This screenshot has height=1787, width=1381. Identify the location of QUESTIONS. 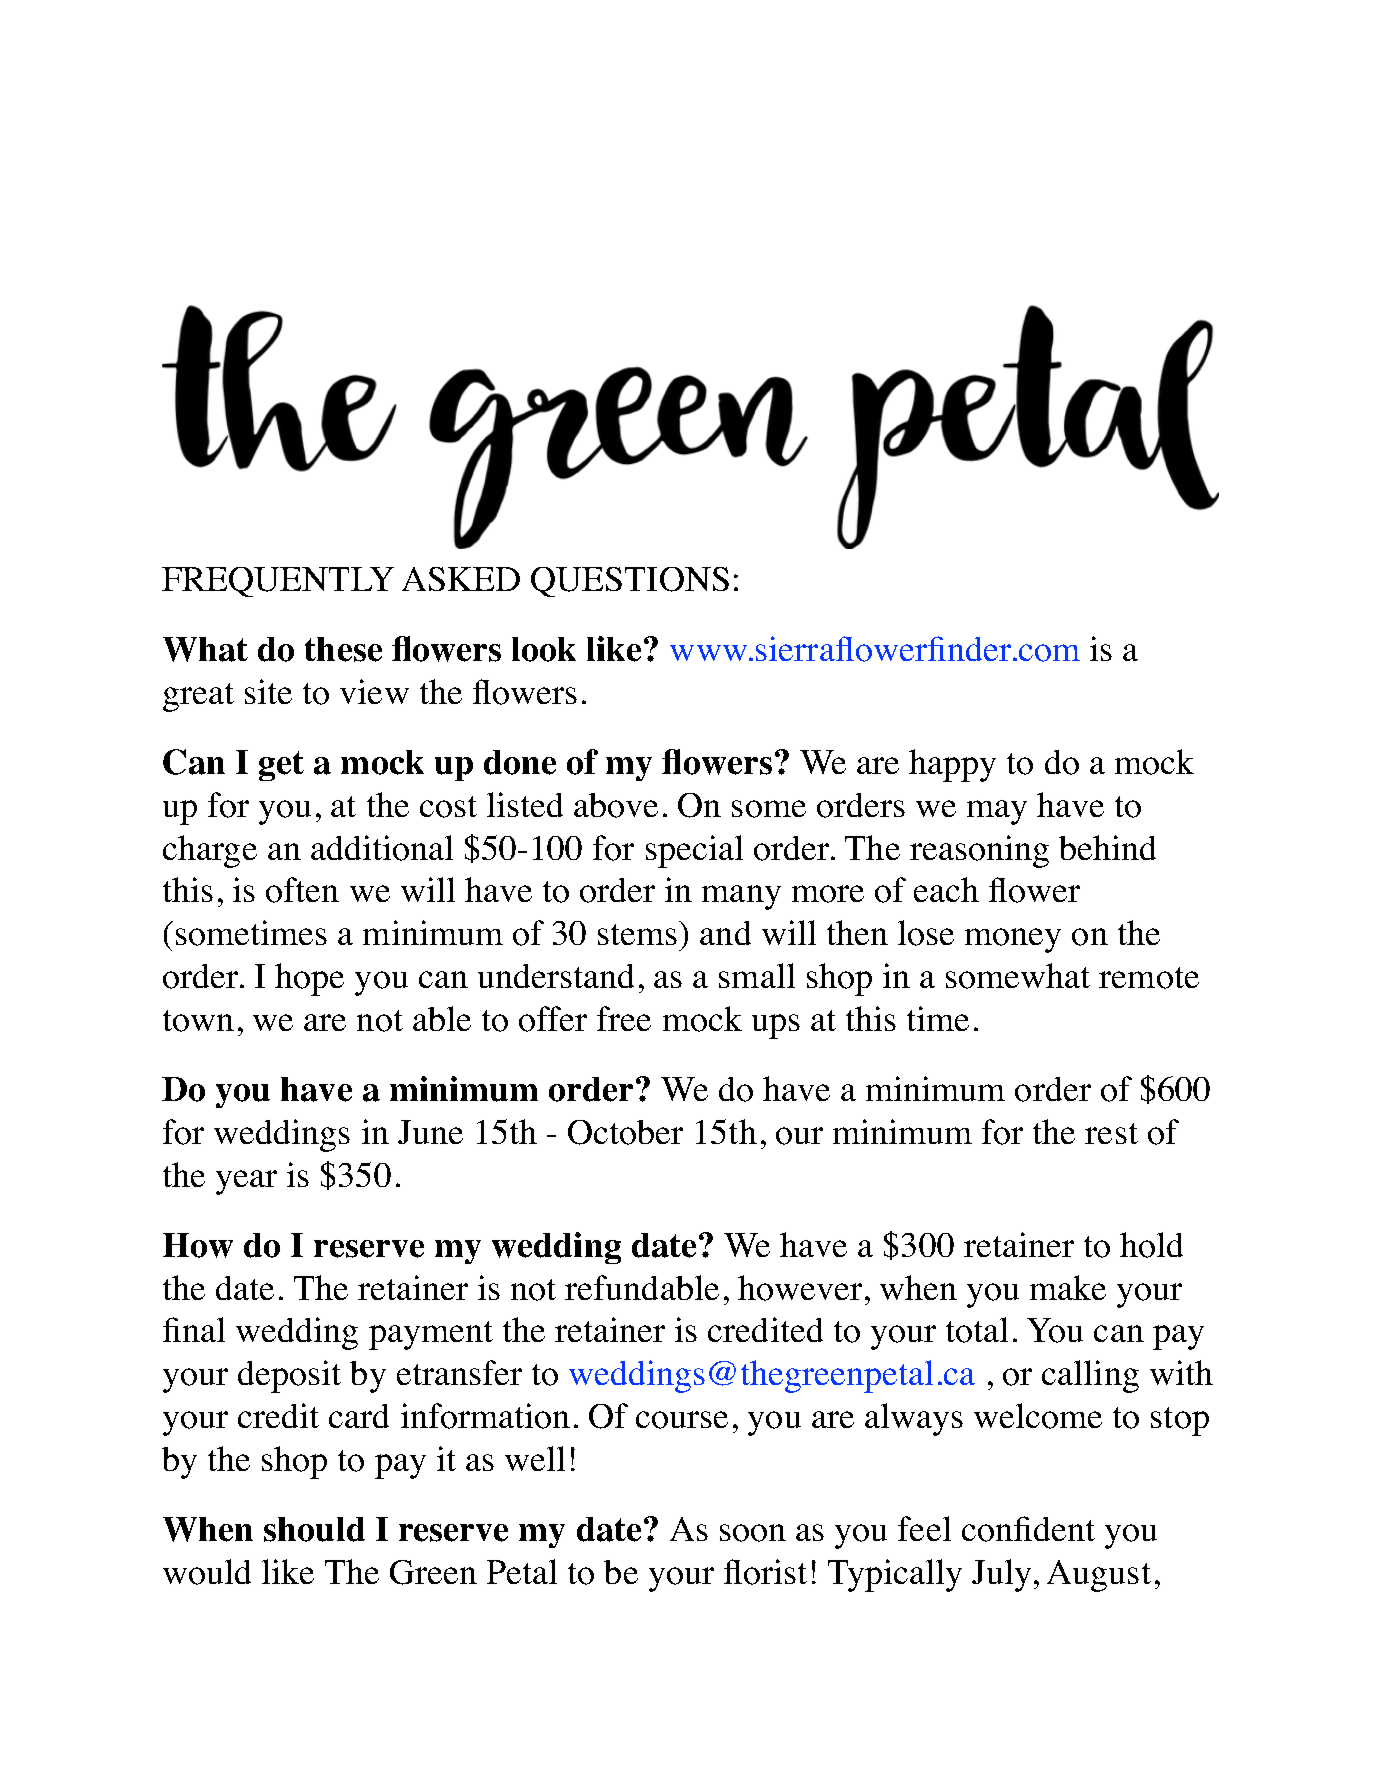
(630, 582).
